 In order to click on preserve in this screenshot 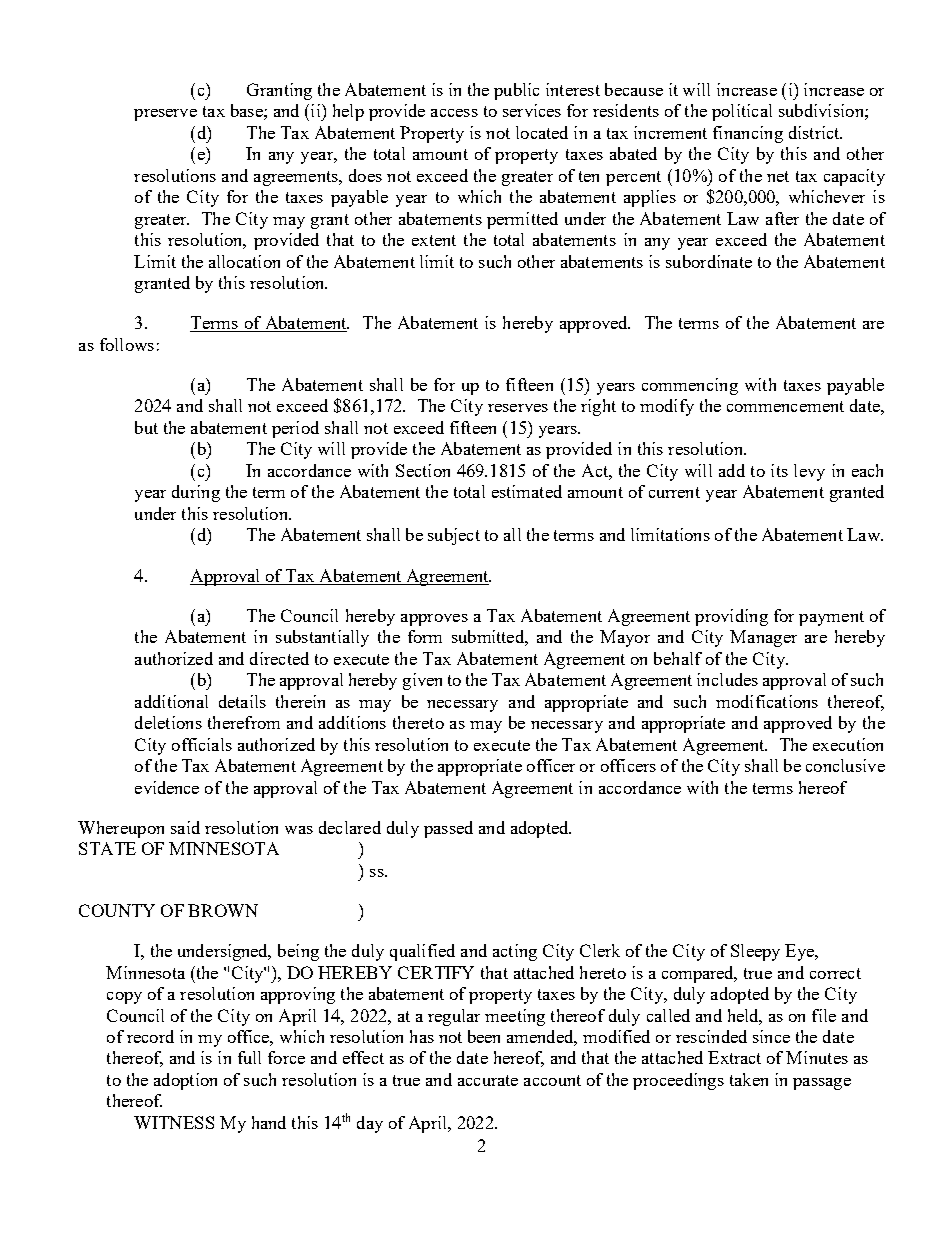, I will do `click(165, 115)`.
